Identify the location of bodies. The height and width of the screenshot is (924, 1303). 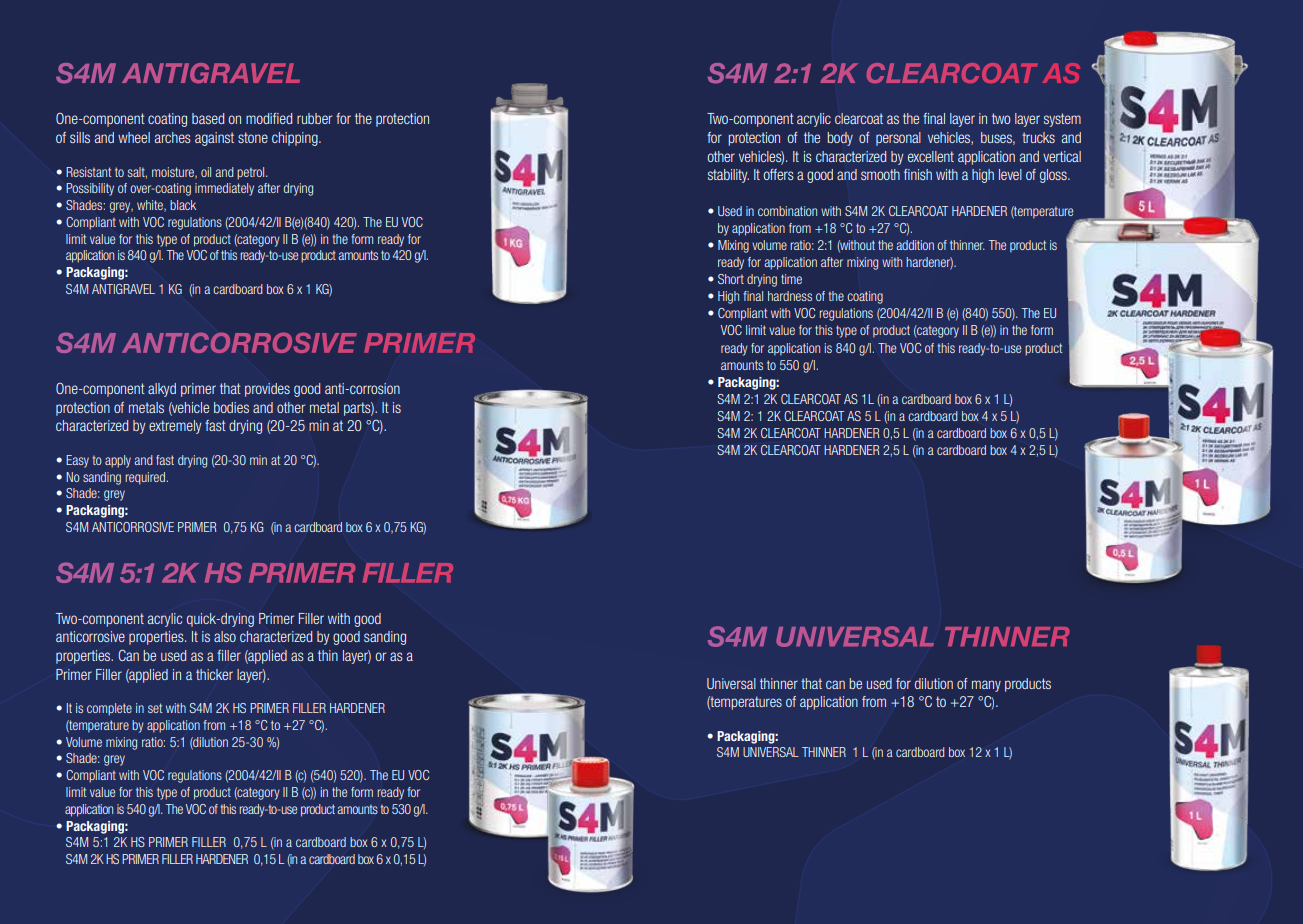
(231, 407).
